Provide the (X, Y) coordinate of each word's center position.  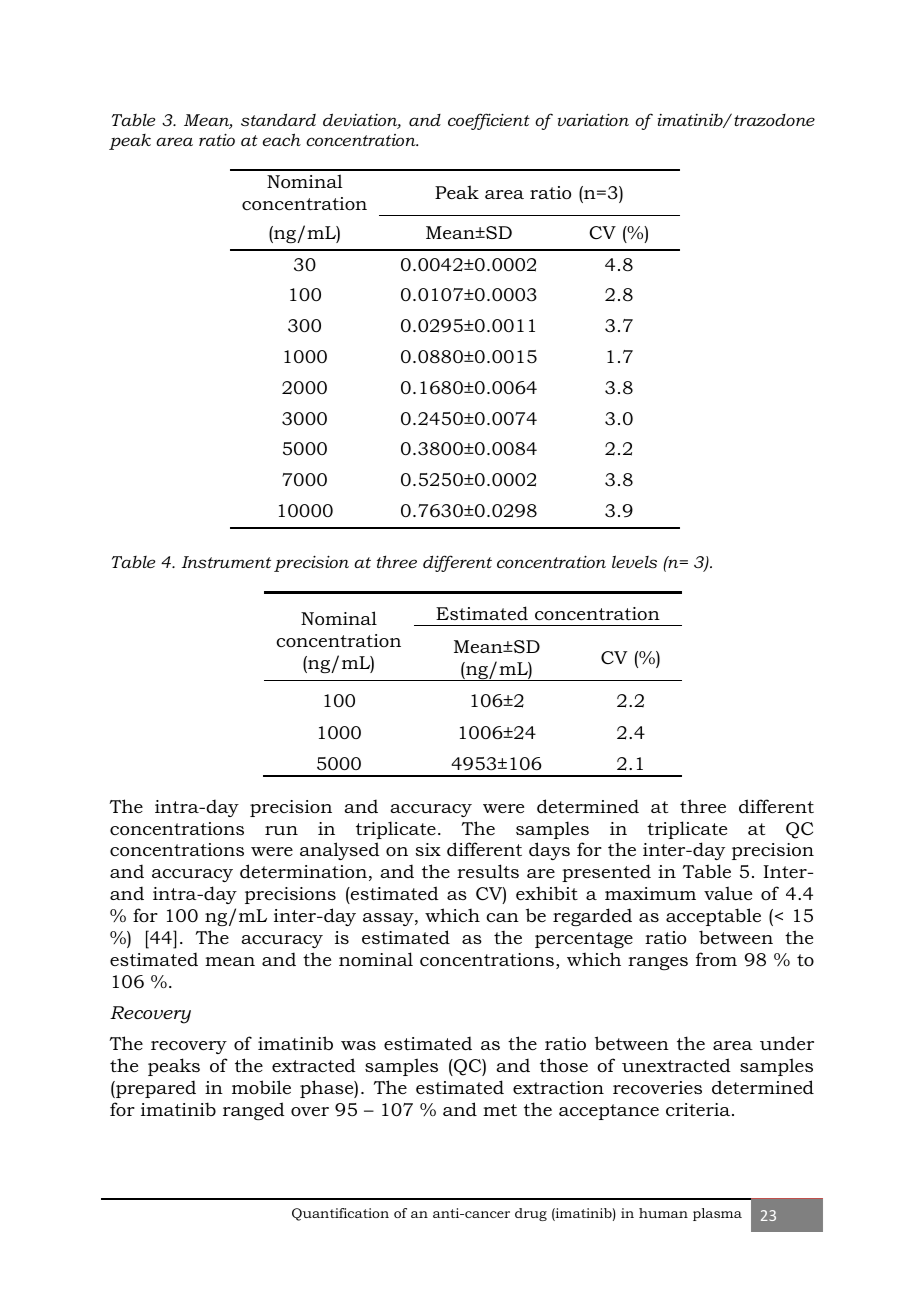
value (728, 893)
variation (593, 119)
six (428, 849)
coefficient (489, 121)
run (281, 830)
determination (303, 871)
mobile (261, 1087)
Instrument (226, 562)
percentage (584, 940)
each (282, 139)
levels (634, 561)
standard (278, 119)
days (549, 851)
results (488, 871)
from (716, 959)
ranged (254, 1111)
